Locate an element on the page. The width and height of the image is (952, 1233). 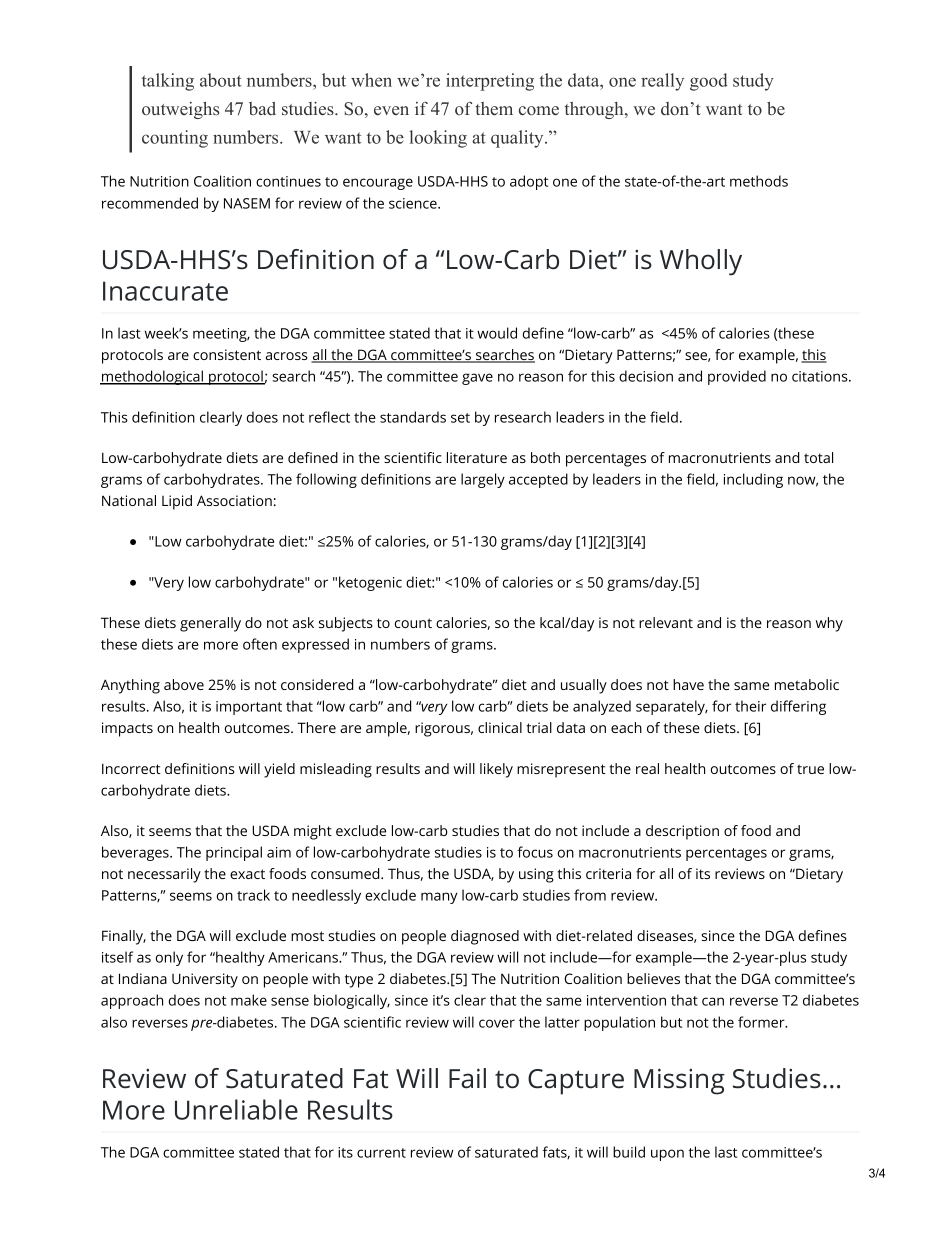
ketogenic is located at coordinates (370, 583).
